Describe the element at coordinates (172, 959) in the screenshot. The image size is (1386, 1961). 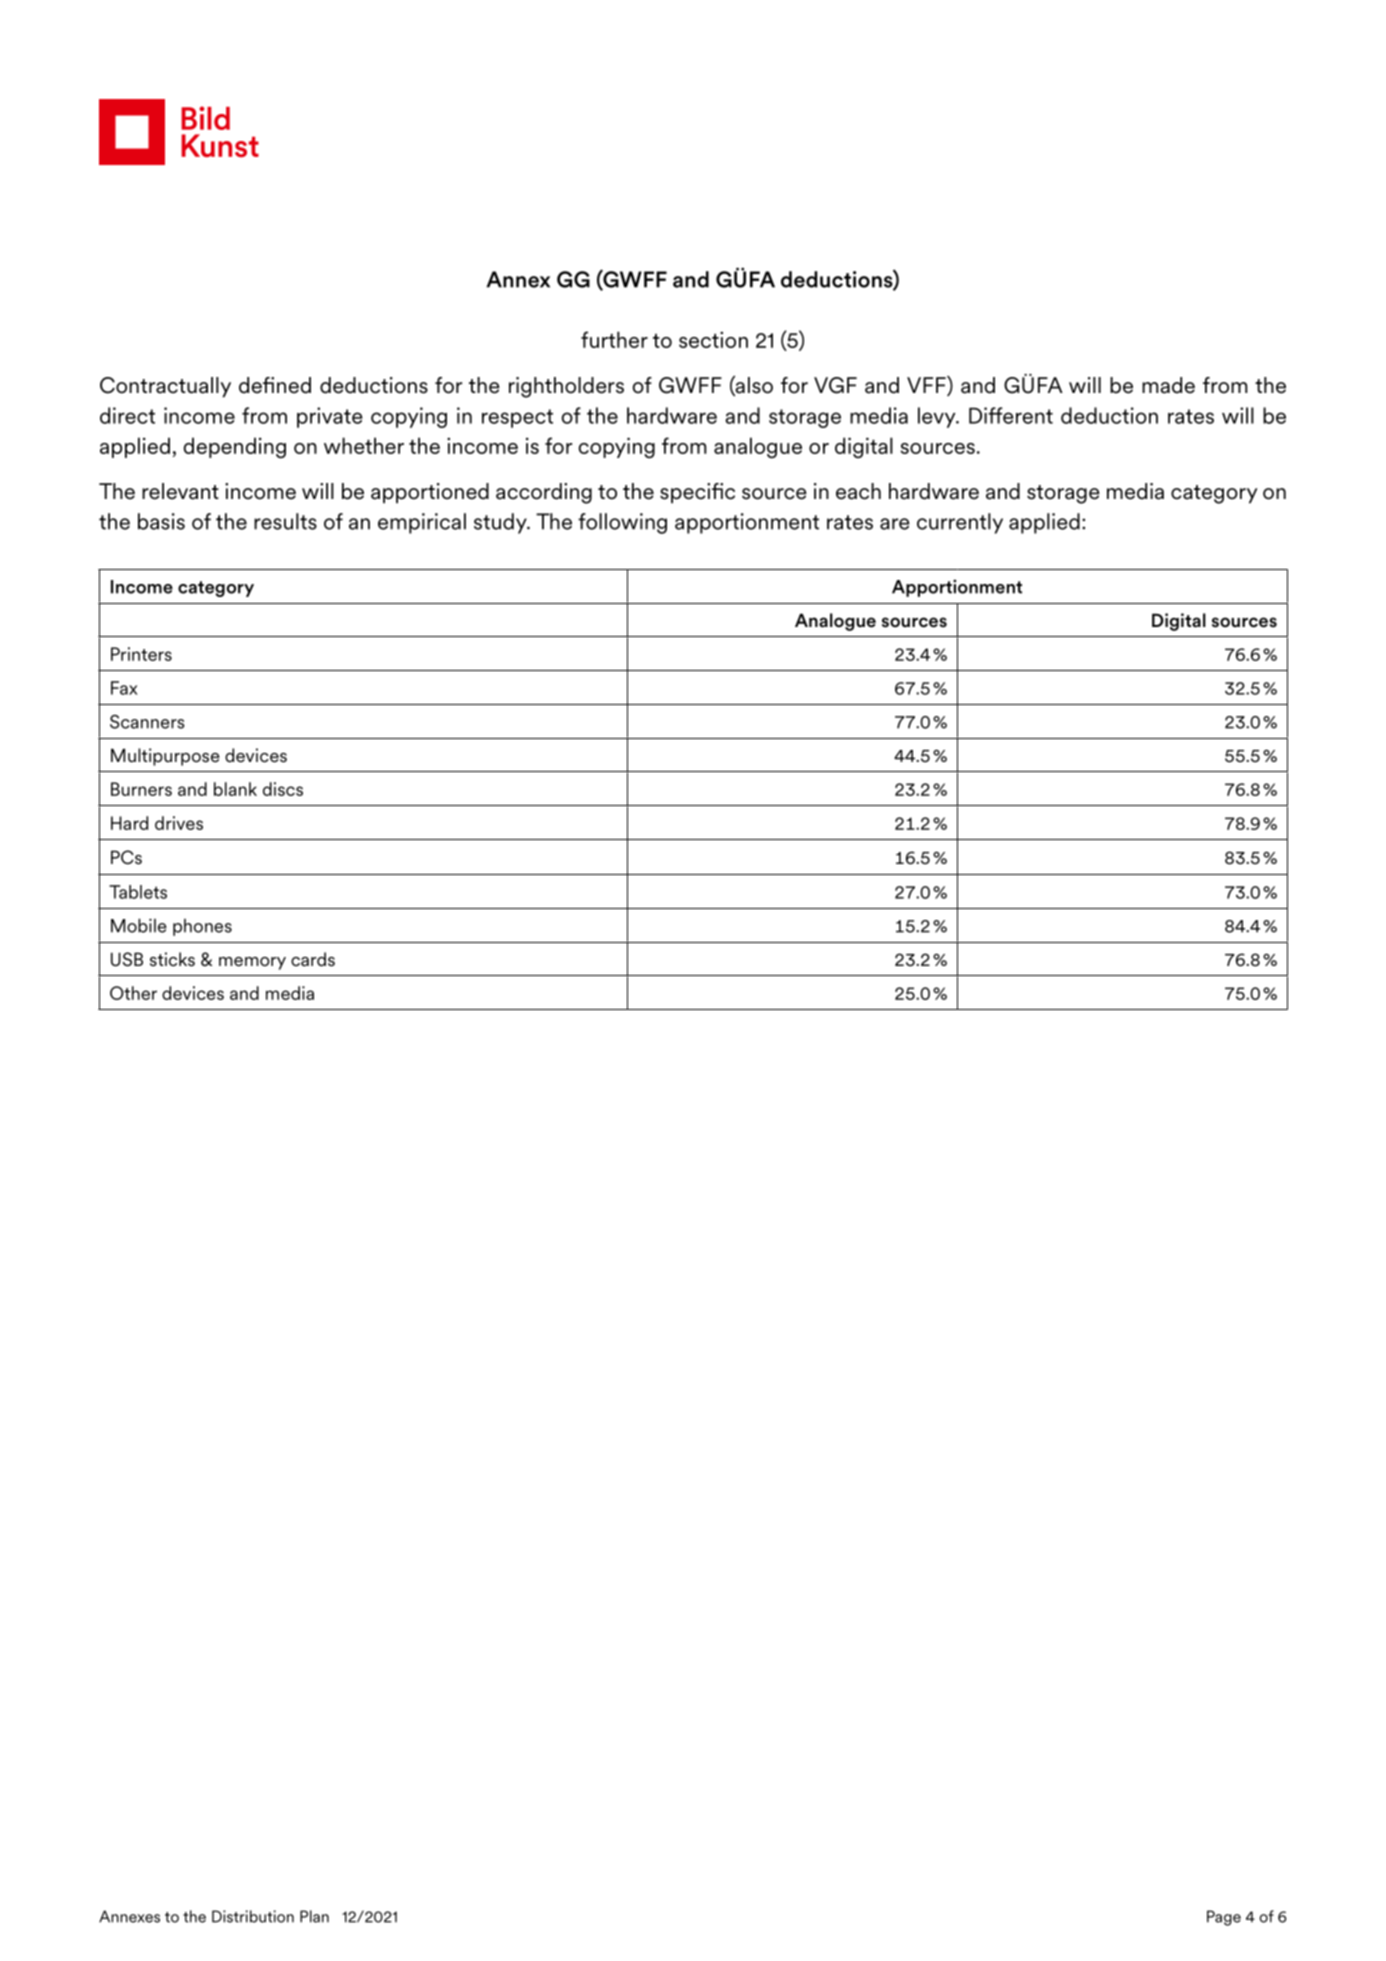
I see `sticks` at that location.
